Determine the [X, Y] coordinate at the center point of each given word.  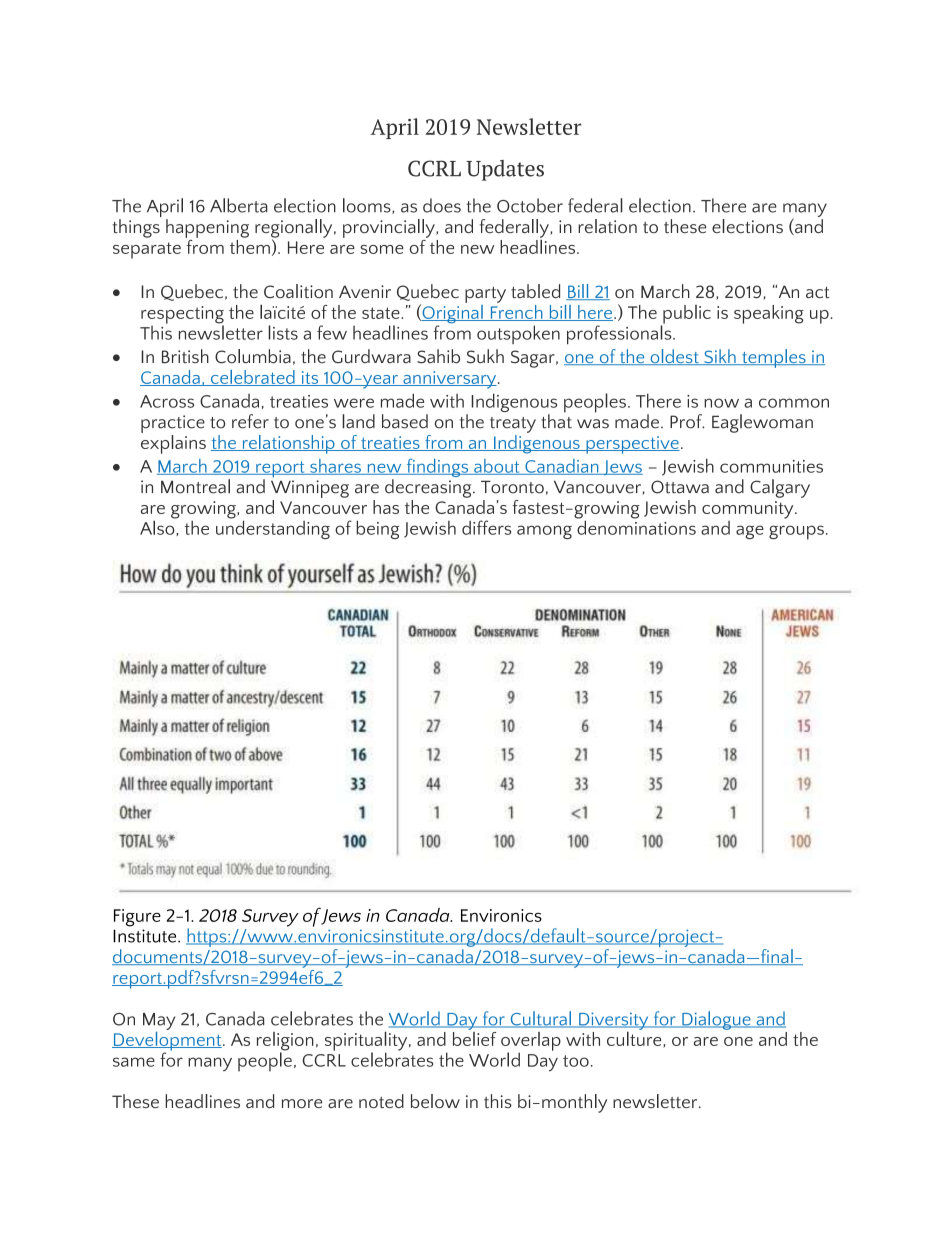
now [721, 403]
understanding [273, 528]
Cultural [540, 1019]
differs [486, 527]
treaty [513, 425]
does [442, 205]
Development [168, 1041]
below [435, 1101]
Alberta [239, 205]
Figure [137, 918]
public [686, 315]
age [750, 532]
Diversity [614, 1022]
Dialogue [716, 1020]
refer [250, 421]
